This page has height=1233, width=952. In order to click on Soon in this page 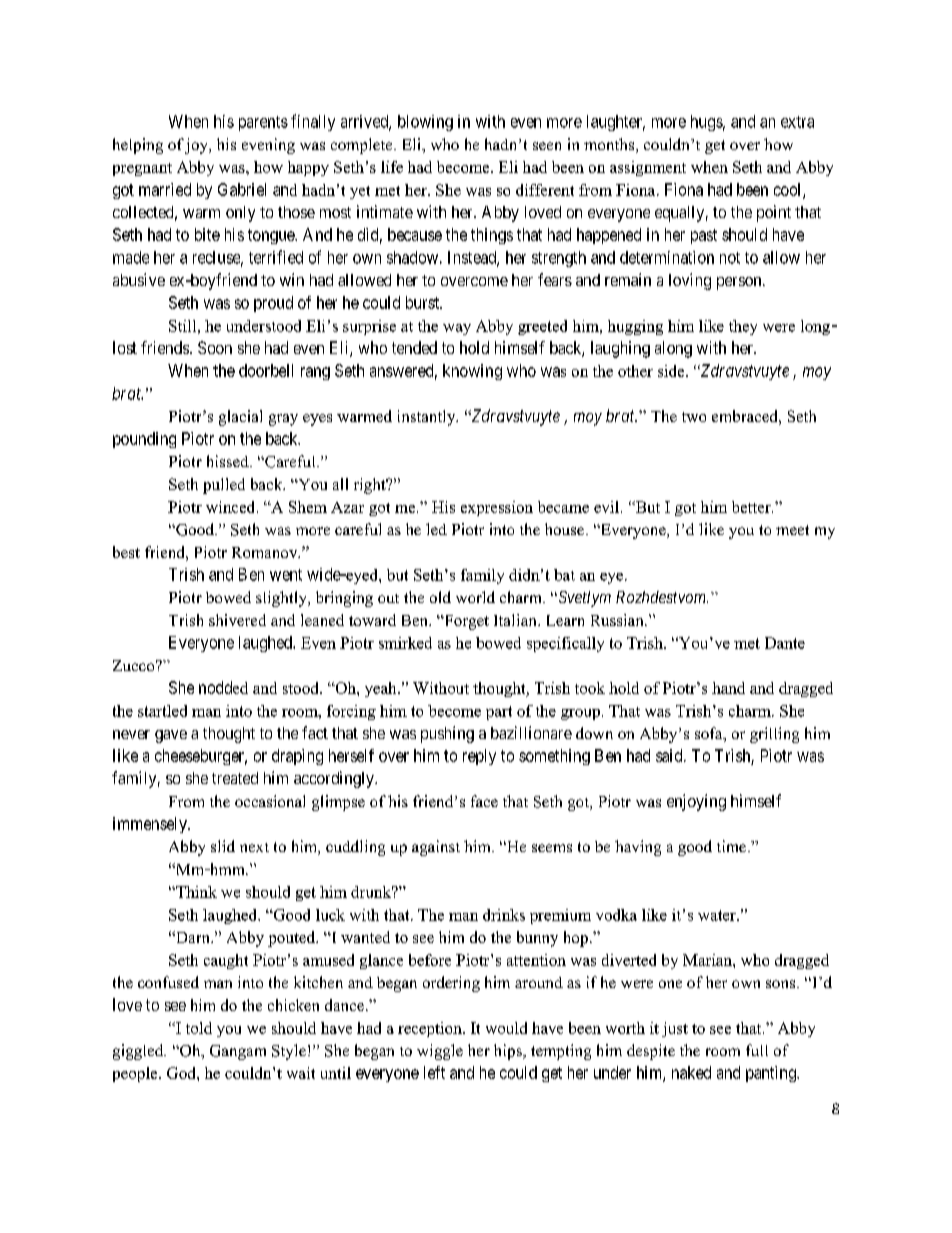, I will do `click(215, 347)`.
